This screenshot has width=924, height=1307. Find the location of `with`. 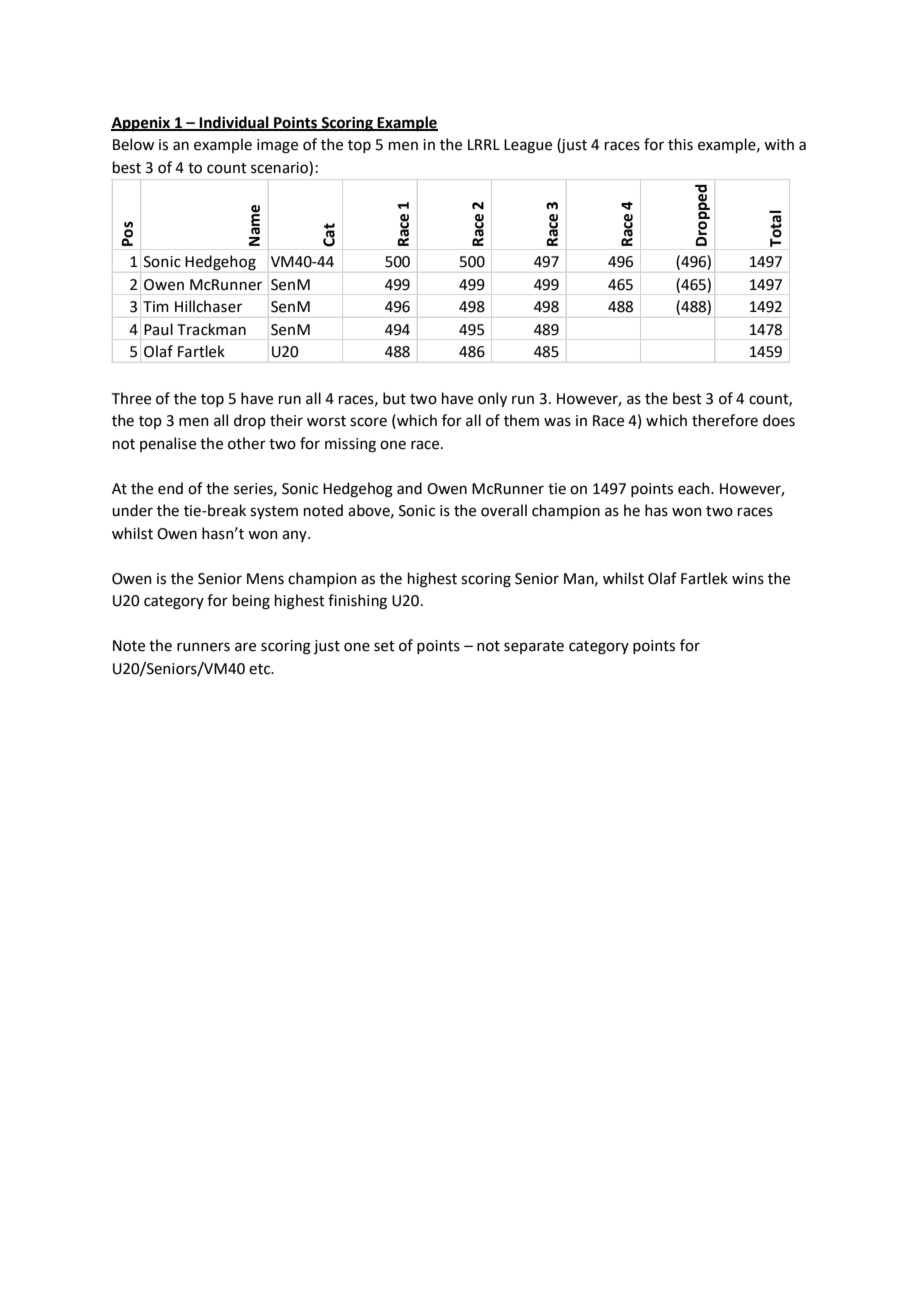

with is located at coordinates (779, 144).
